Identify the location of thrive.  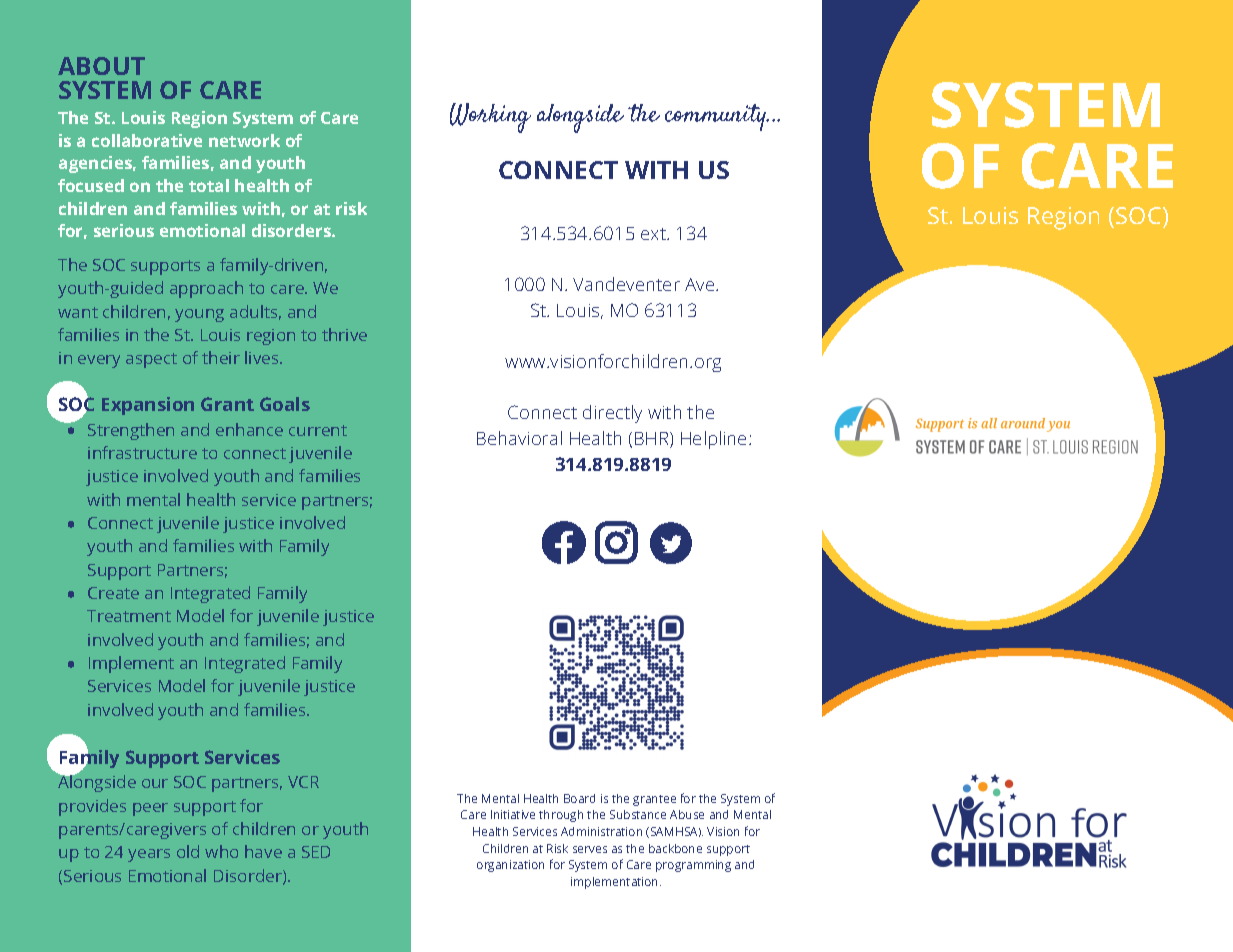
(344, 334).
